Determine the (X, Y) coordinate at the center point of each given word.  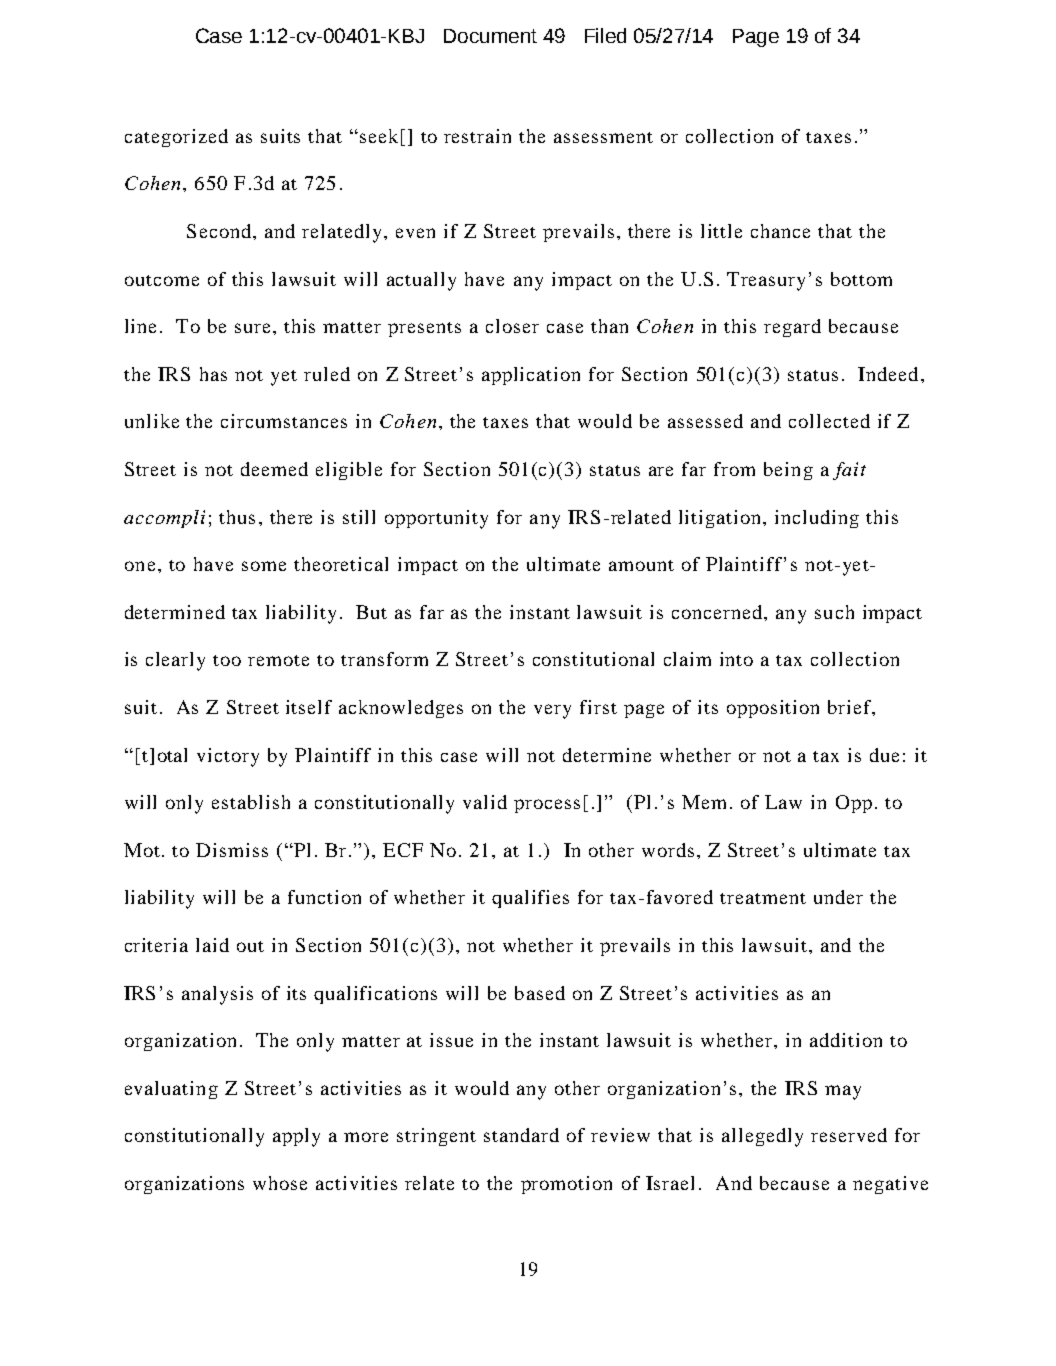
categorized (176, 138)
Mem (704, 802)
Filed (605, 35)
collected (829, 421)
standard (521, 1135)
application (531, 376)
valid (485, 802)
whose (280, 1183)
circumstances (284, 421)
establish (251, 802)
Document (490, 36)
